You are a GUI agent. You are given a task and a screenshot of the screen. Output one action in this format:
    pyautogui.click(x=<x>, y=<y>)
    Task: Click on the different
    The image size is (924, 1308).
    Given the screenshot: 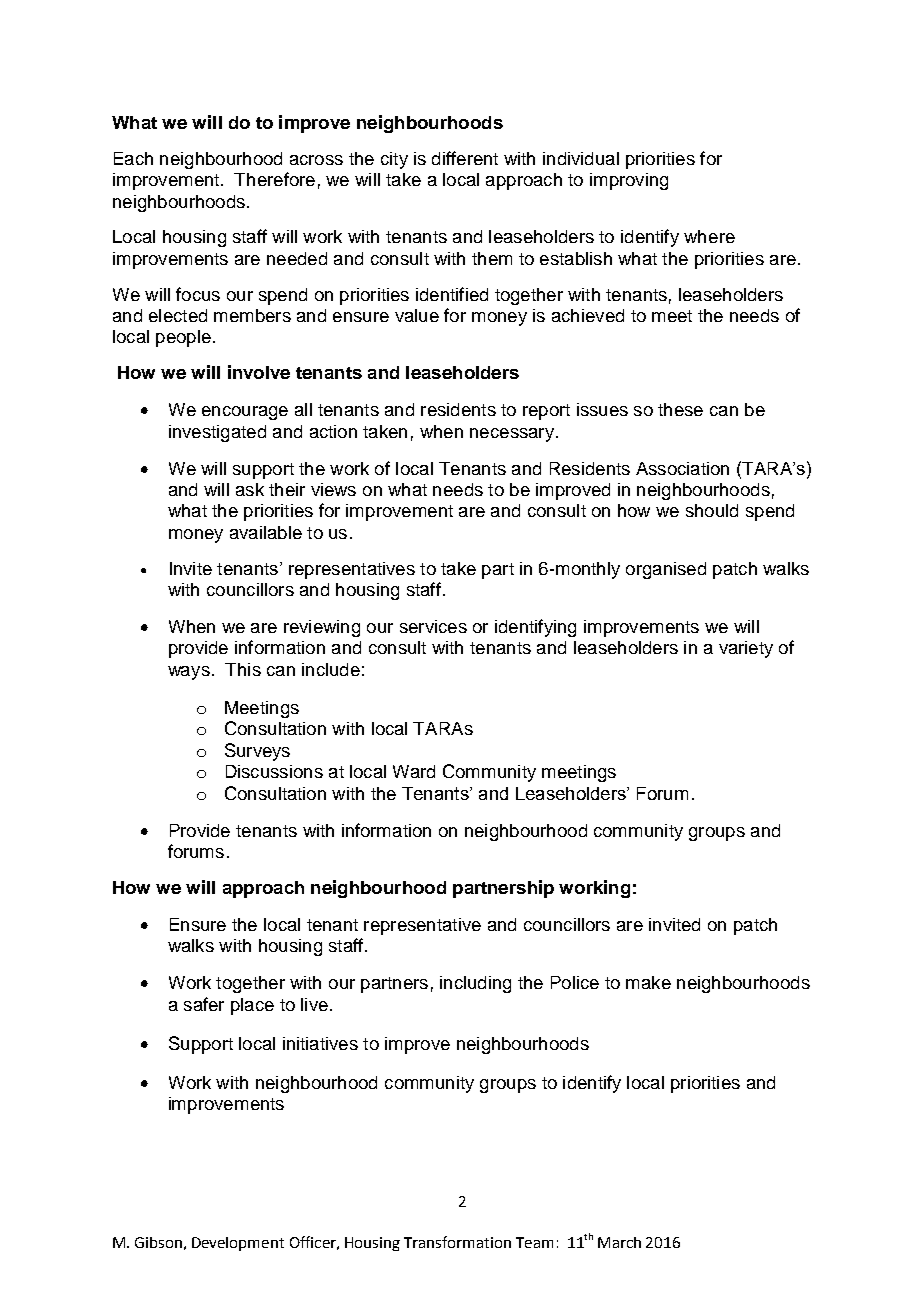 What is the action you would take?
    pyautogui.click(x=465, y=158)
